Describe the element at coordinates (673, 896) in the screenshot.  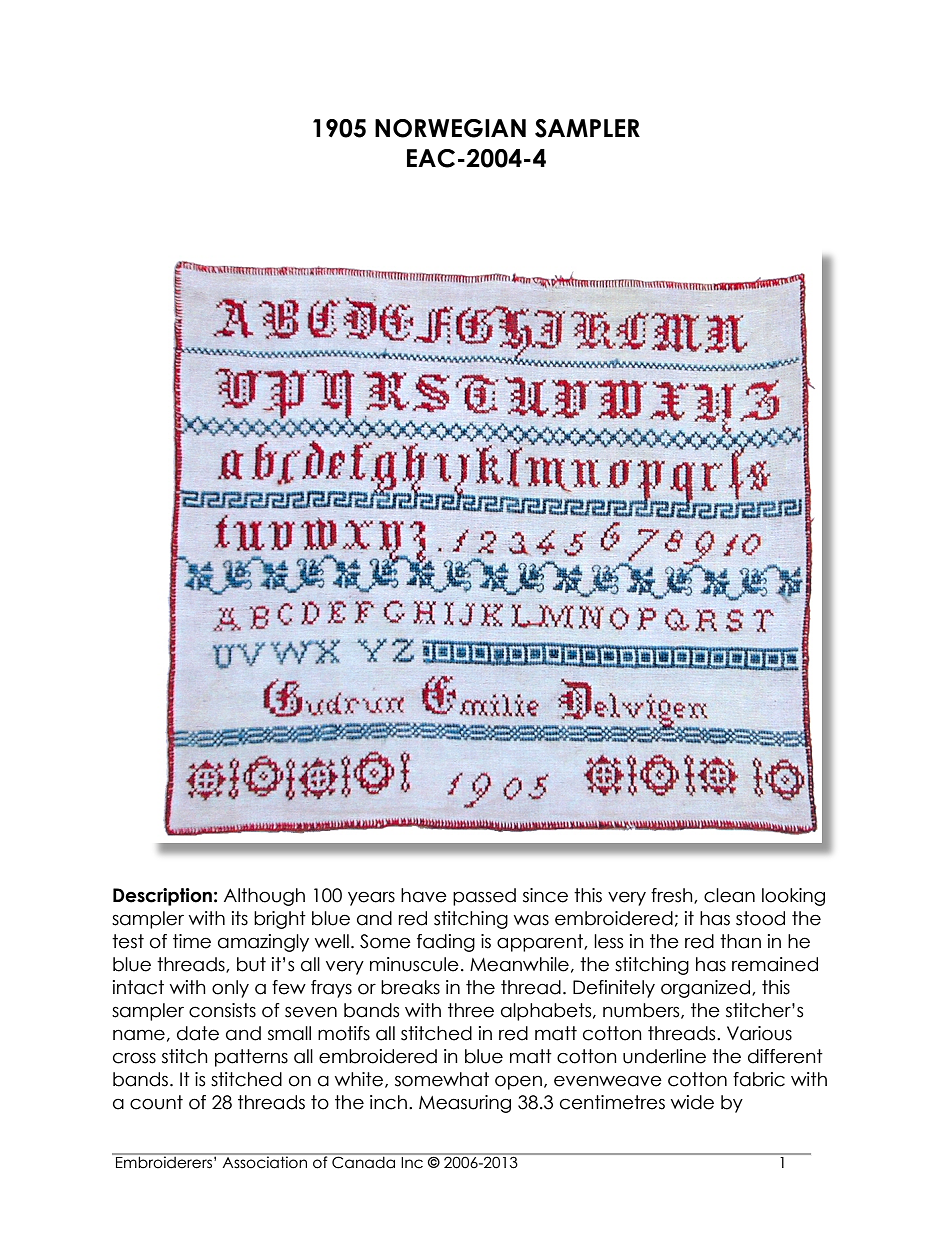
I see `fresh` at that location.
